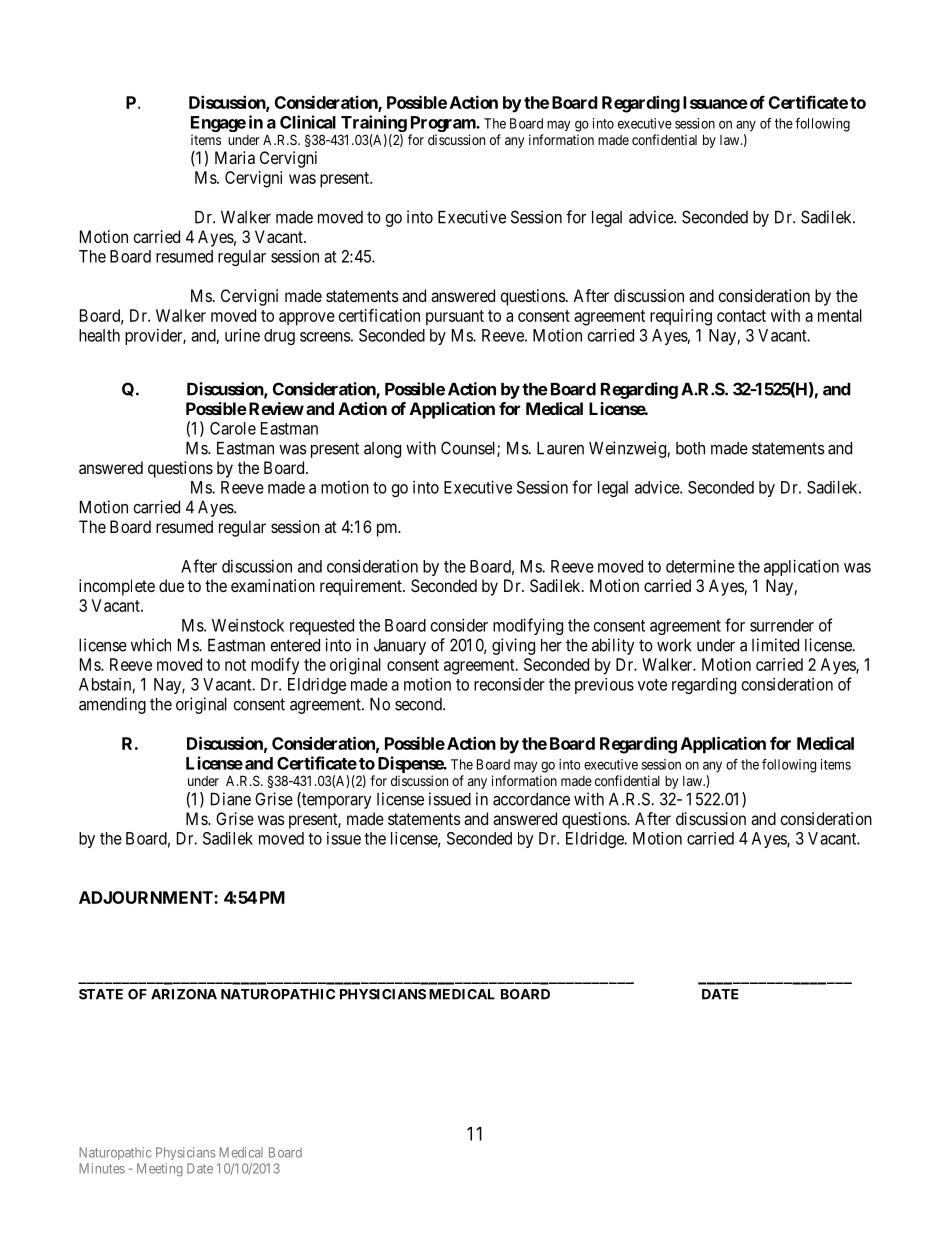  Describe the element at coordinates (444, 124) in the screenshot. I see `Program` at that location.
